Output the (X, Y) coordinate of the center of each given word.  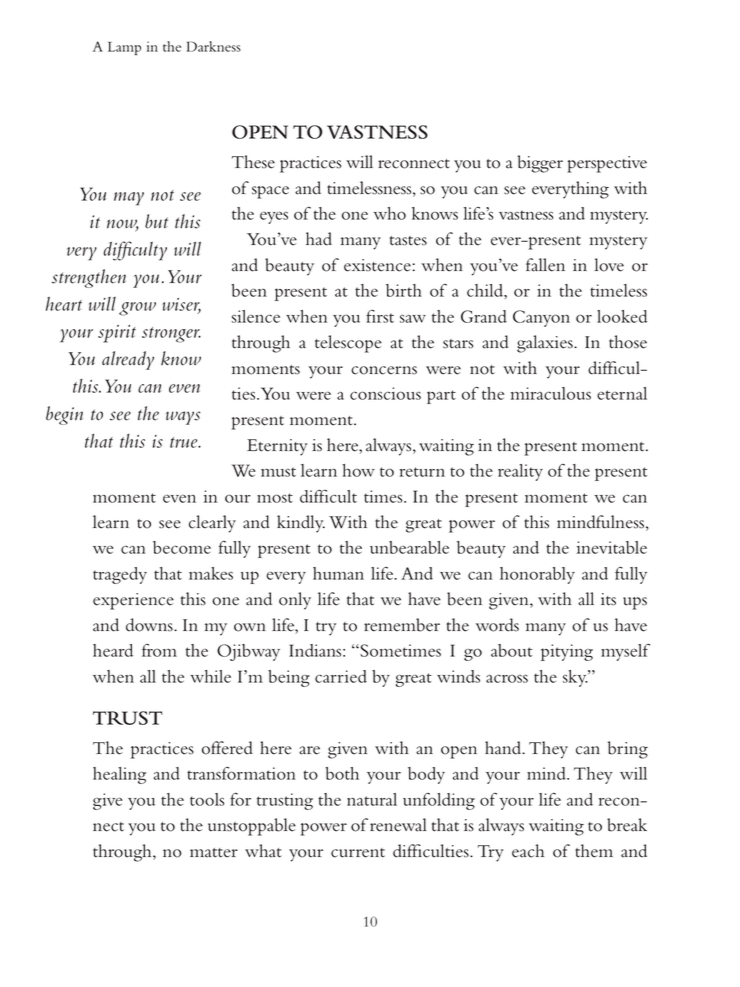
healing (119, 775)
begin (64, 415)
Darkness (214, 46)
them (594, 851)
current (358, 853)
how (359, 470)
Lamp (124, 48)
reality (520, 472)
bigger (540, 164)
